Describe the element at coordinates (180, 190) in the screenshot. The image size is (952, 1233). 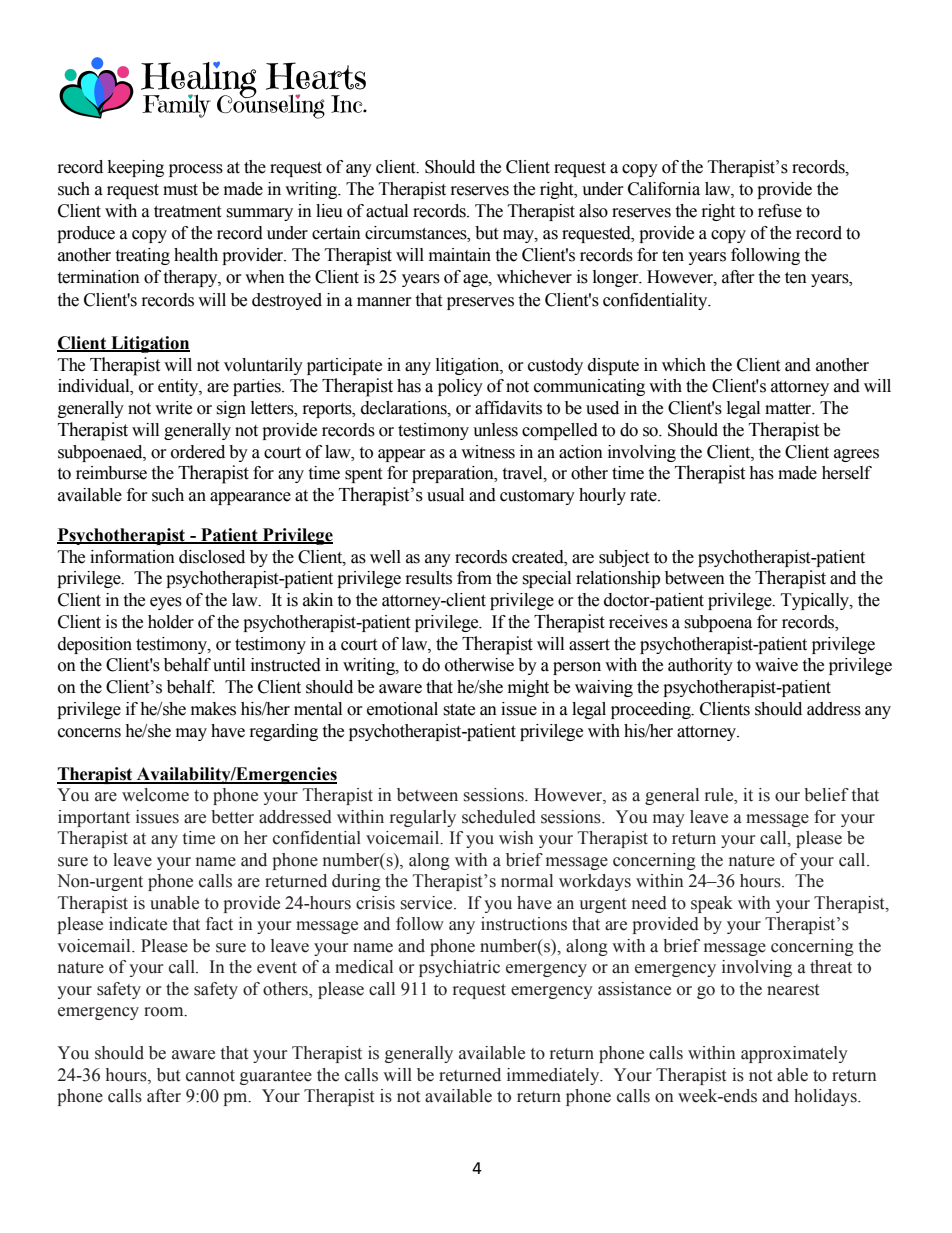
I see `must` at that location.
